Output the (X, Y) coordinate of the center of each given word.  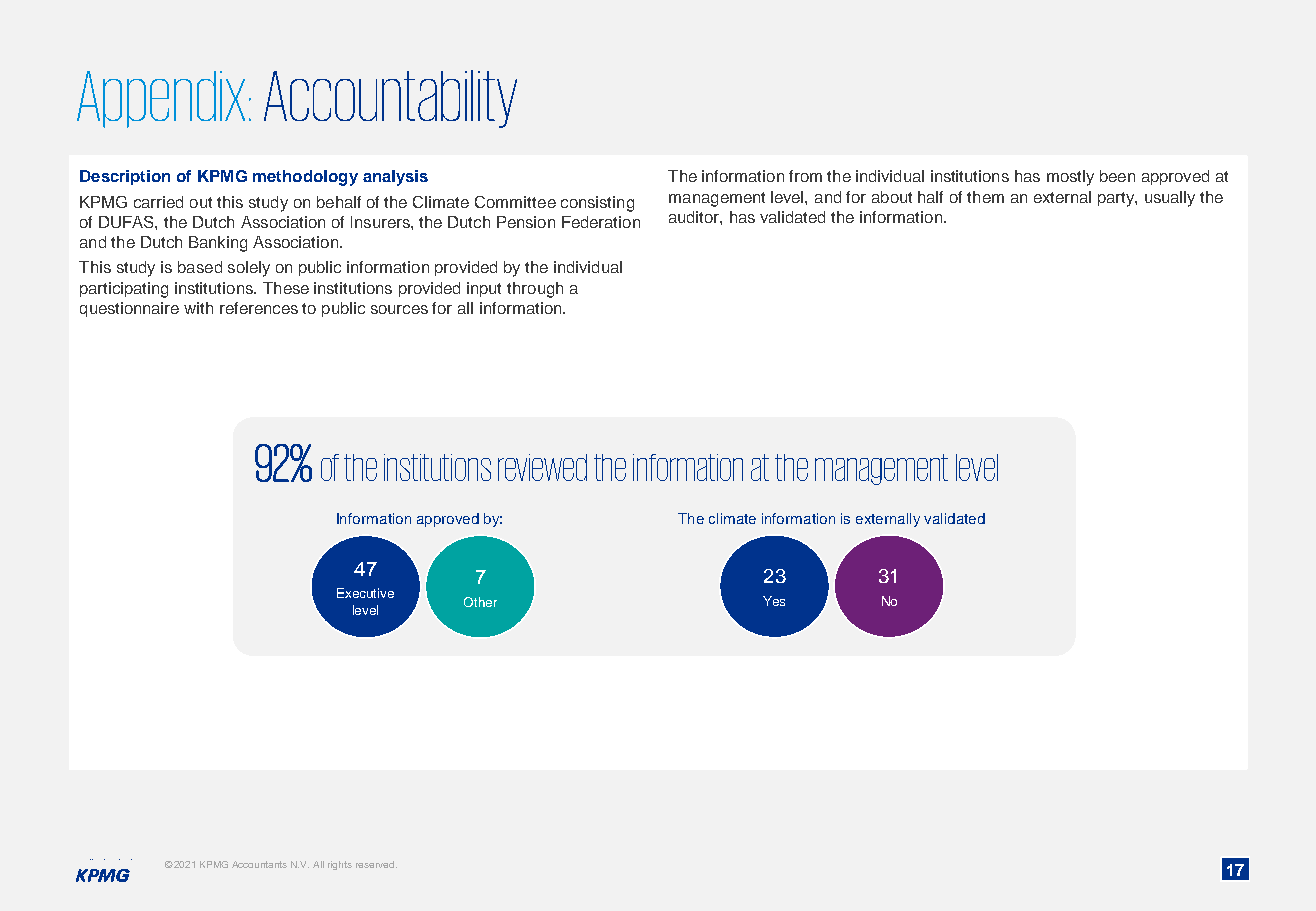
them (985, 197)
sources (399, 309)
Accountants (259, 864)
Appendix (161, 99)
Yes (774, 601)
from (805, 176)
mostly (1070, 178)
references (259, 308)
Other (480, 602)
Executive (365, 593)
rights (340, 865)
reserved (376, 864)
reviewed (542, 467)
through (535, 290)
